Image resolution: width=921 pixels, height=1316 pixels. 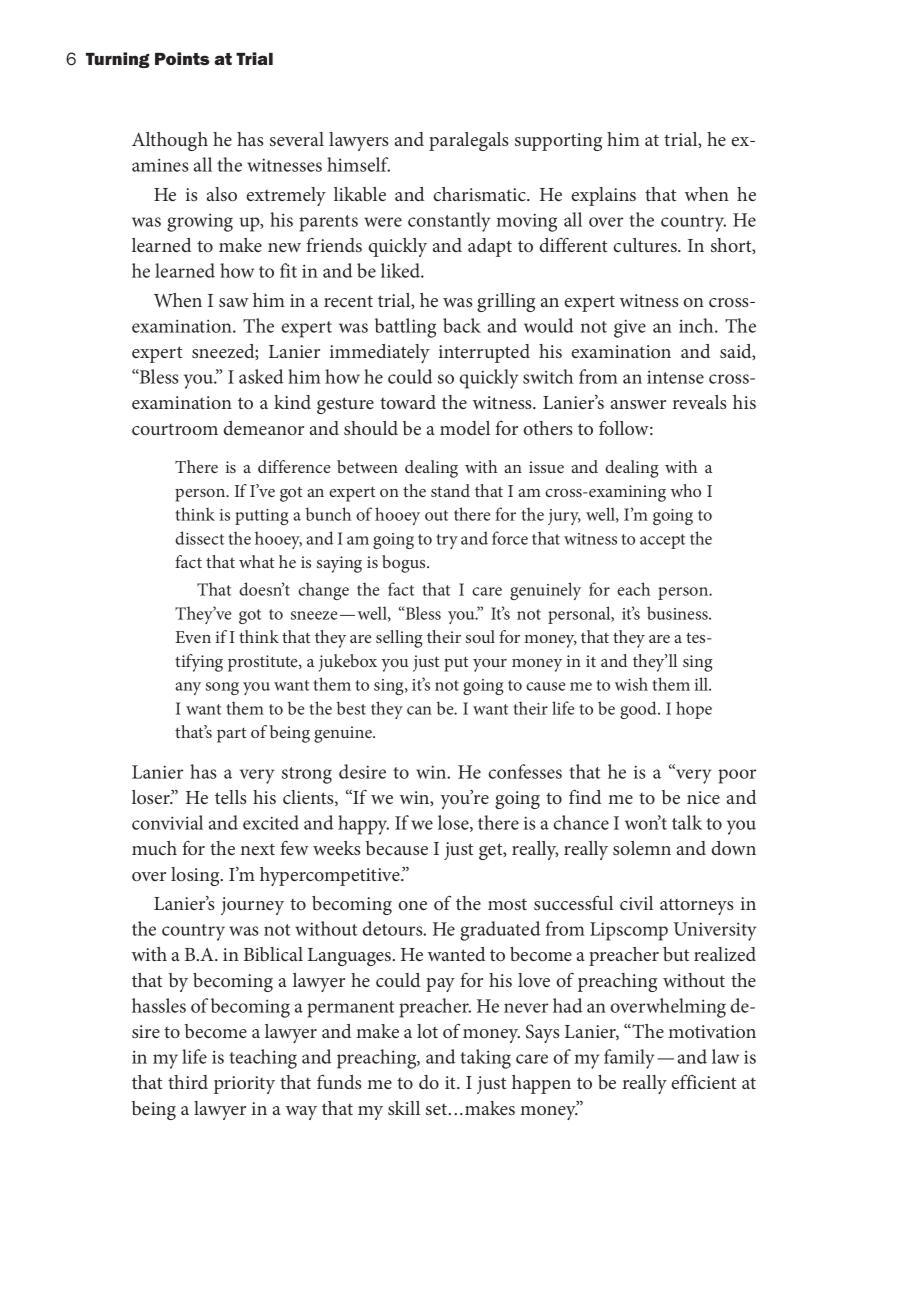 What do you see at coordinates (639, 710) in the document?
I see `good` at bounding box center [639, 710].
